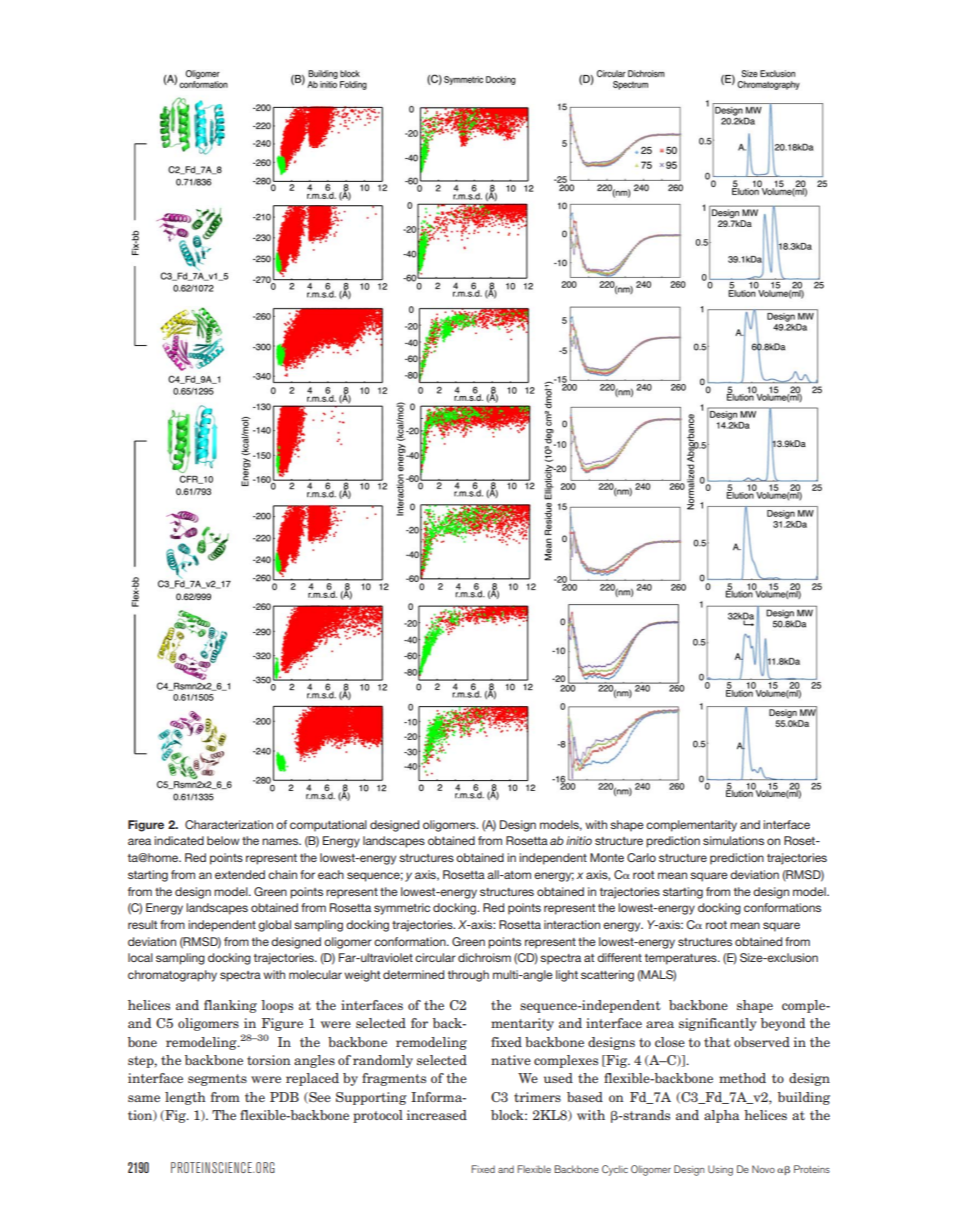 The width and height of the screenshot is (958, 1232). Describe the element at coordinates (579, 840) in the screenshot. I see `initio` at that location.
